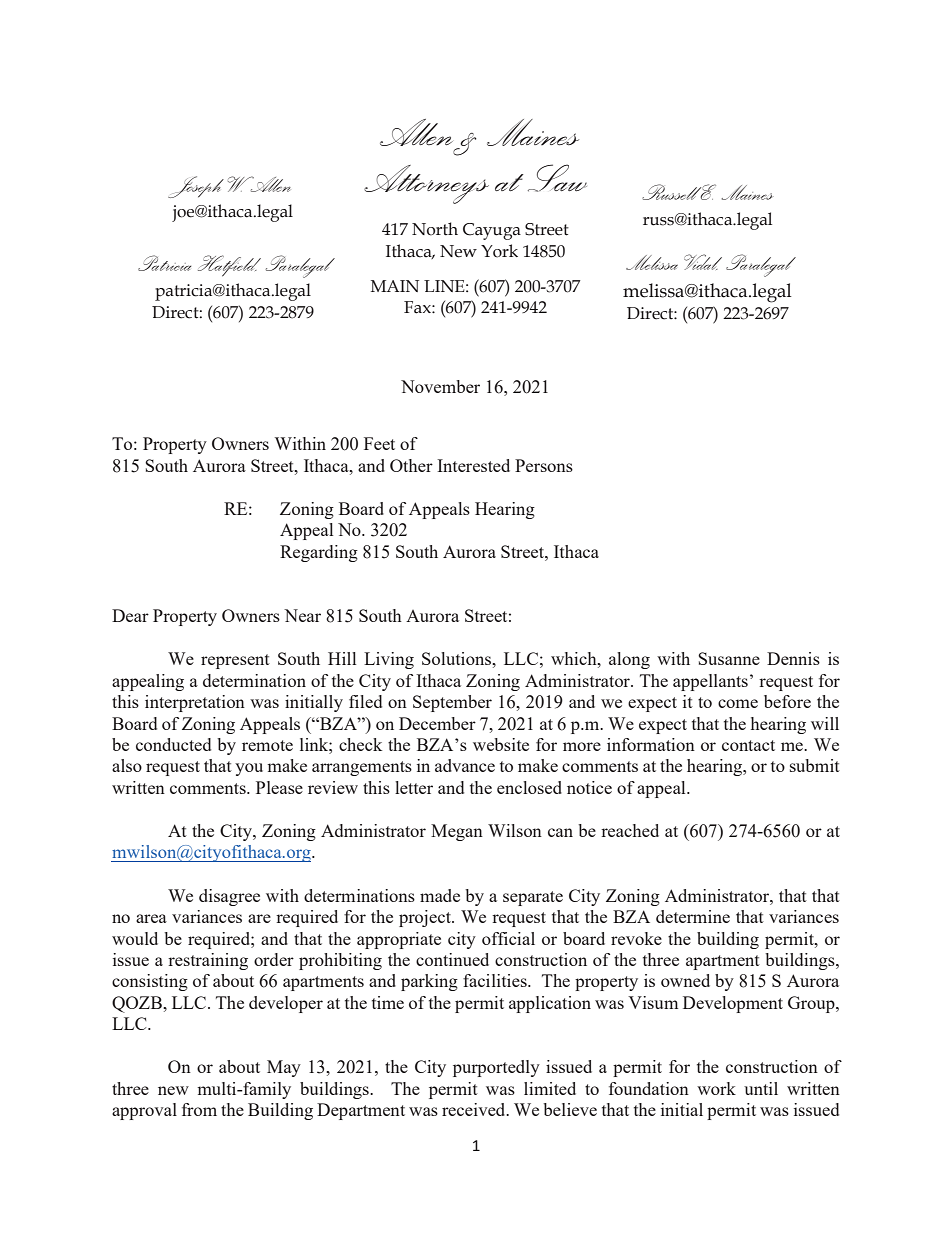 The width and height of the screenshot is (952, 1233). What do you see at coordinates (196, 187) in the screenshot?
I see `Joseph` at bounding box center [196, 187].
